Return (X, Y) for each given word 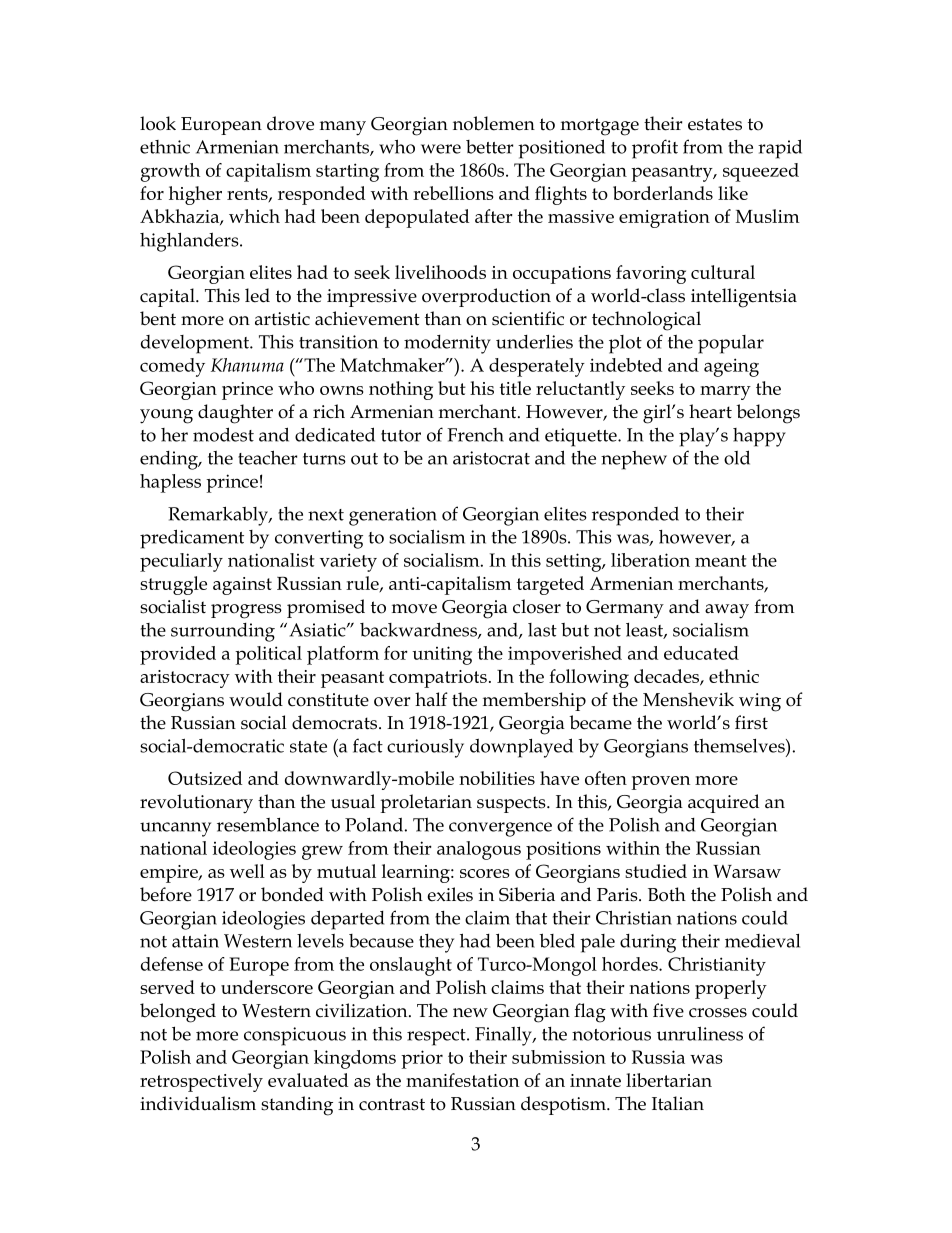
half (431, 699)
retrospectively (201, 1082)
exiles (450, 894)
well (247, 871)
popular (731, 344)
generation (393, 516)
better (489, 147)
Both (667, 894)
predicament (192, 539)
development (196, 344)
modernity (447, 344)
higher (195, 195)
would (256, 699)
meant (721, 561)
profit (655, 149)
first (751, 722)
